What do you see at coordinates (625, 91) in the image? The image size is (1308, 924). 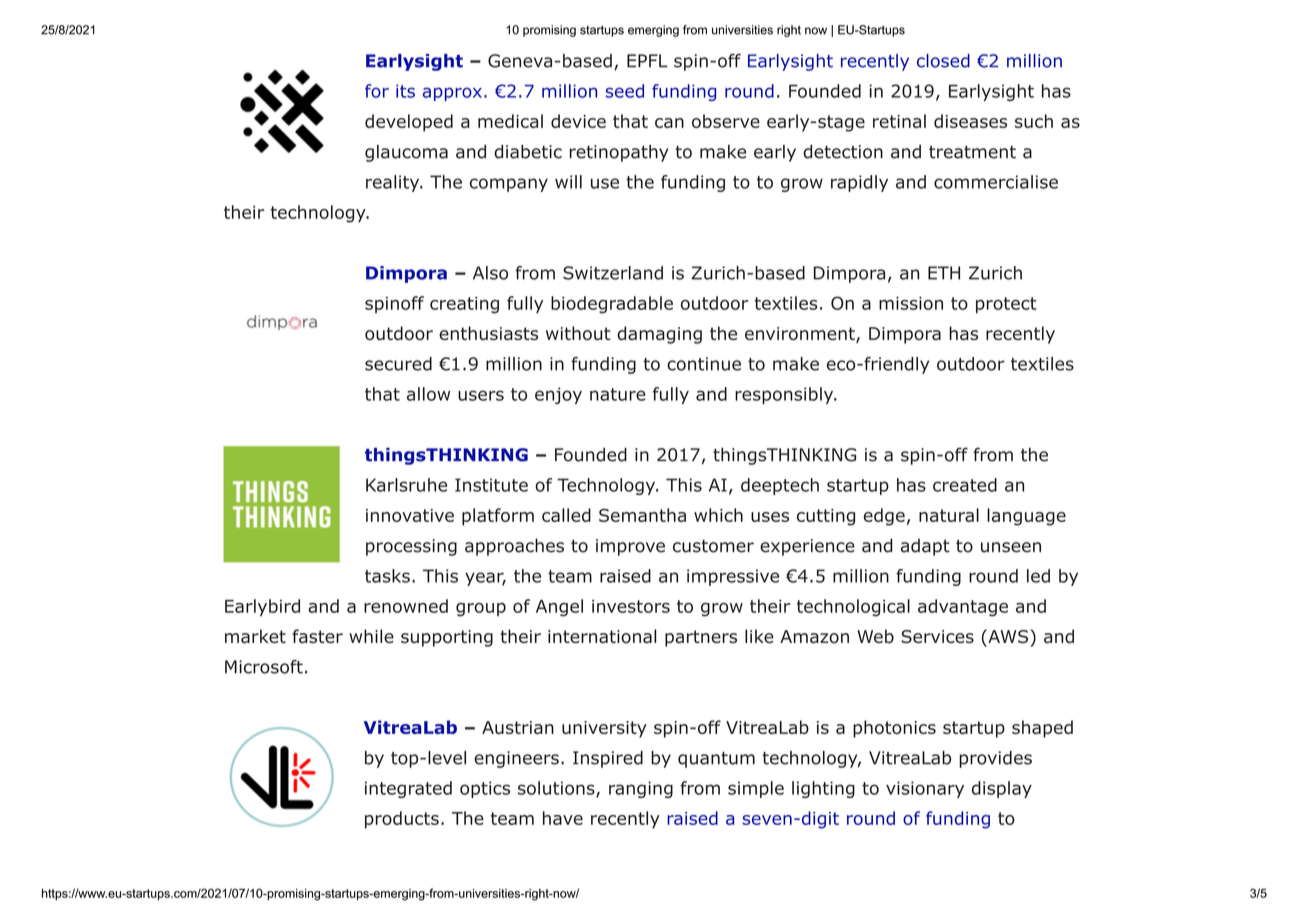 I see `seed` at bounding box center [625, 91].
